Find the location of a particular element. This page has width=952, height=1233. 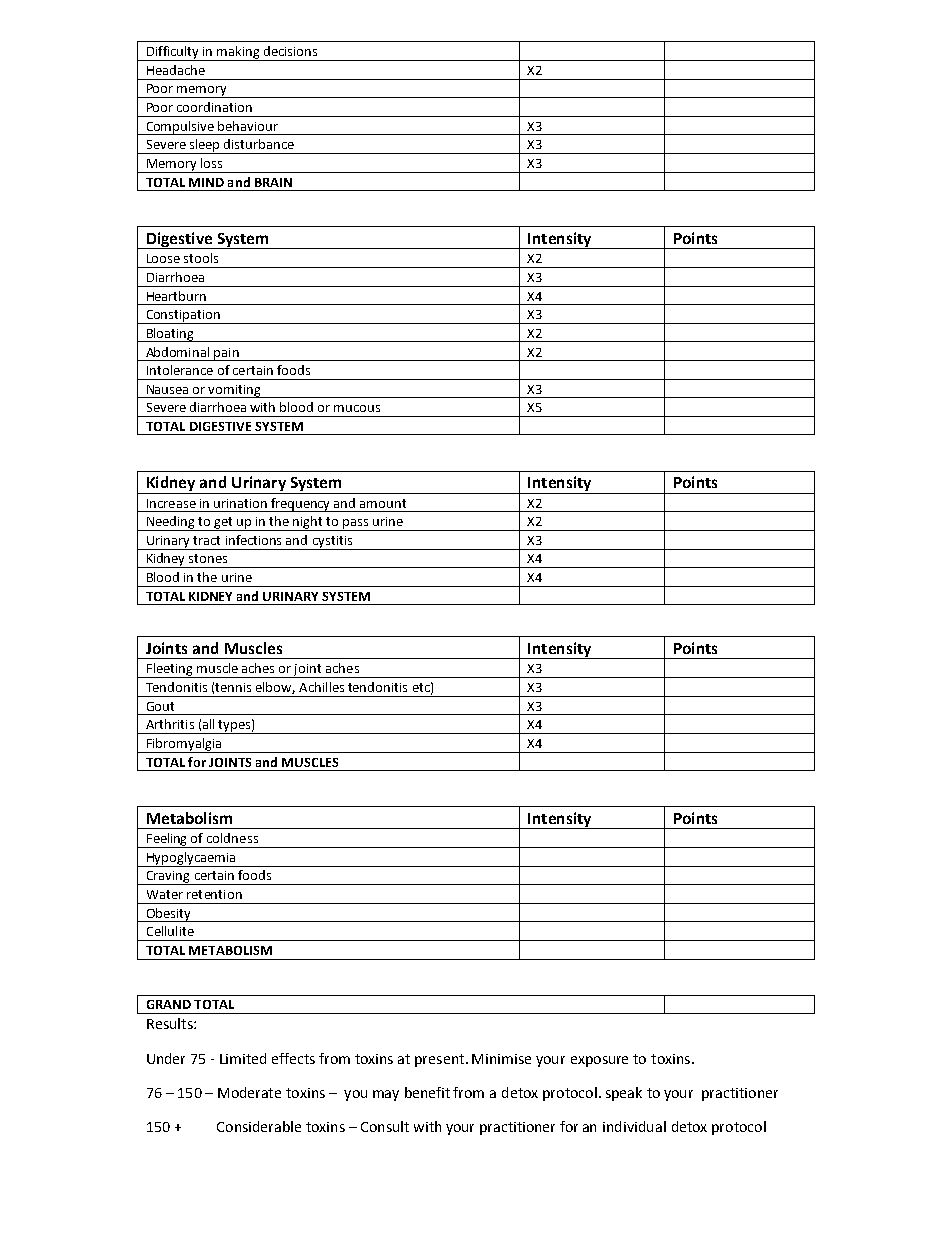

Moderate is located at coordinates (249, 1092).
